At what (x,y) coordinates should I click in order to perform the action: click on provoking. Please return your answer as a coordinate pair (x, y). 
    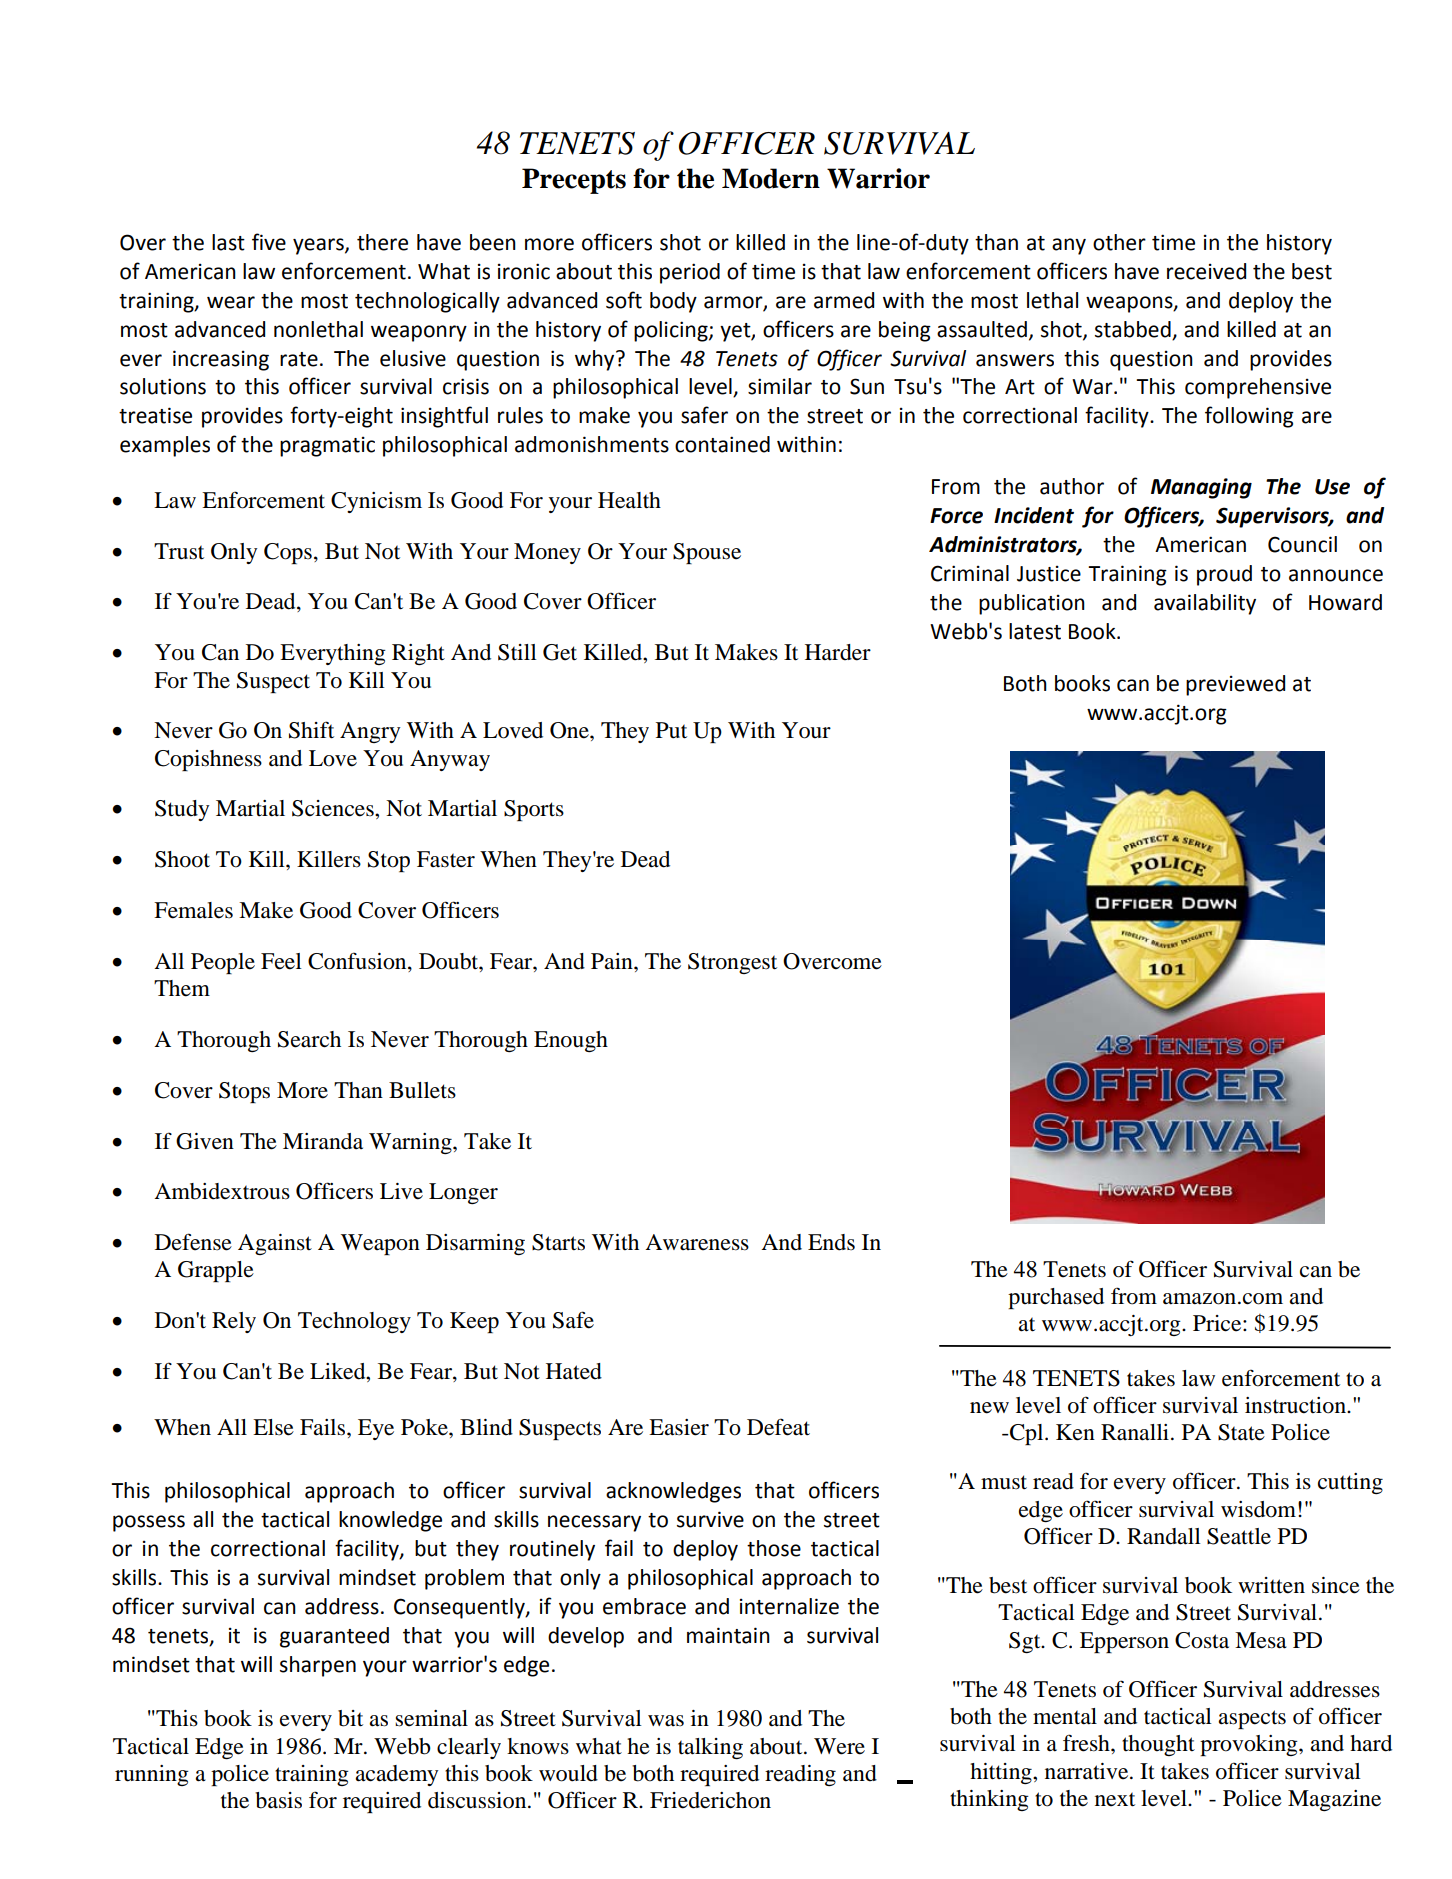
    Looking at the image, I should click on (1250, 1745).
